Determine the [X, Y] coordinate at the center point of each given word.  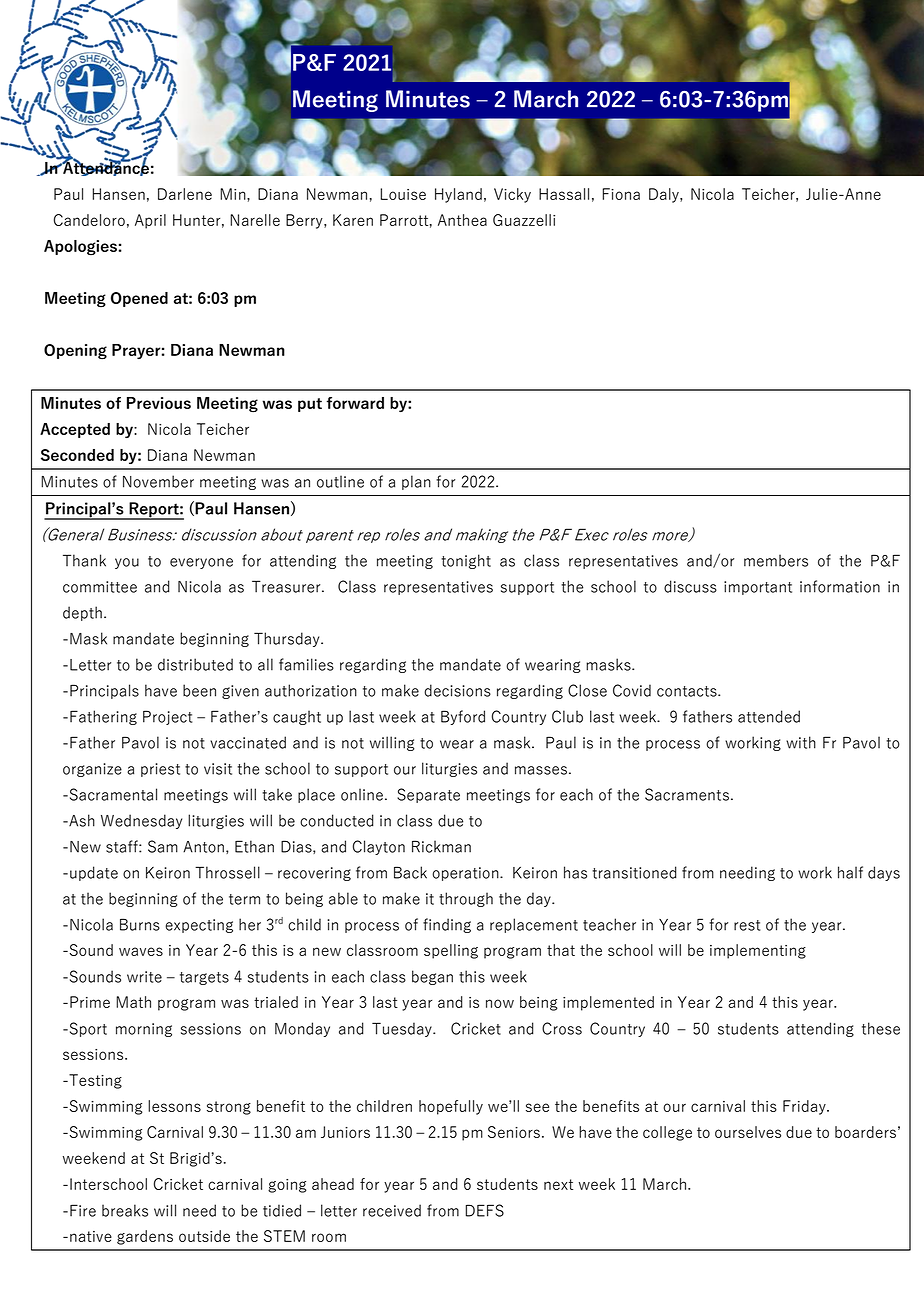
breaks [125, 1210]
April [150, 221]
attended [769, 716]
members [776, 560]
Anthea [462, 220]
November [158, 481]
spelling [451, 951]
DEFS [484, 1210]
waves [141, 951]
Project [167, 717]
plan [416, 482]
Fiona [621, 194]
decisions [457, 690]
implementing [758, 951]
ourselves [748, 1132]
